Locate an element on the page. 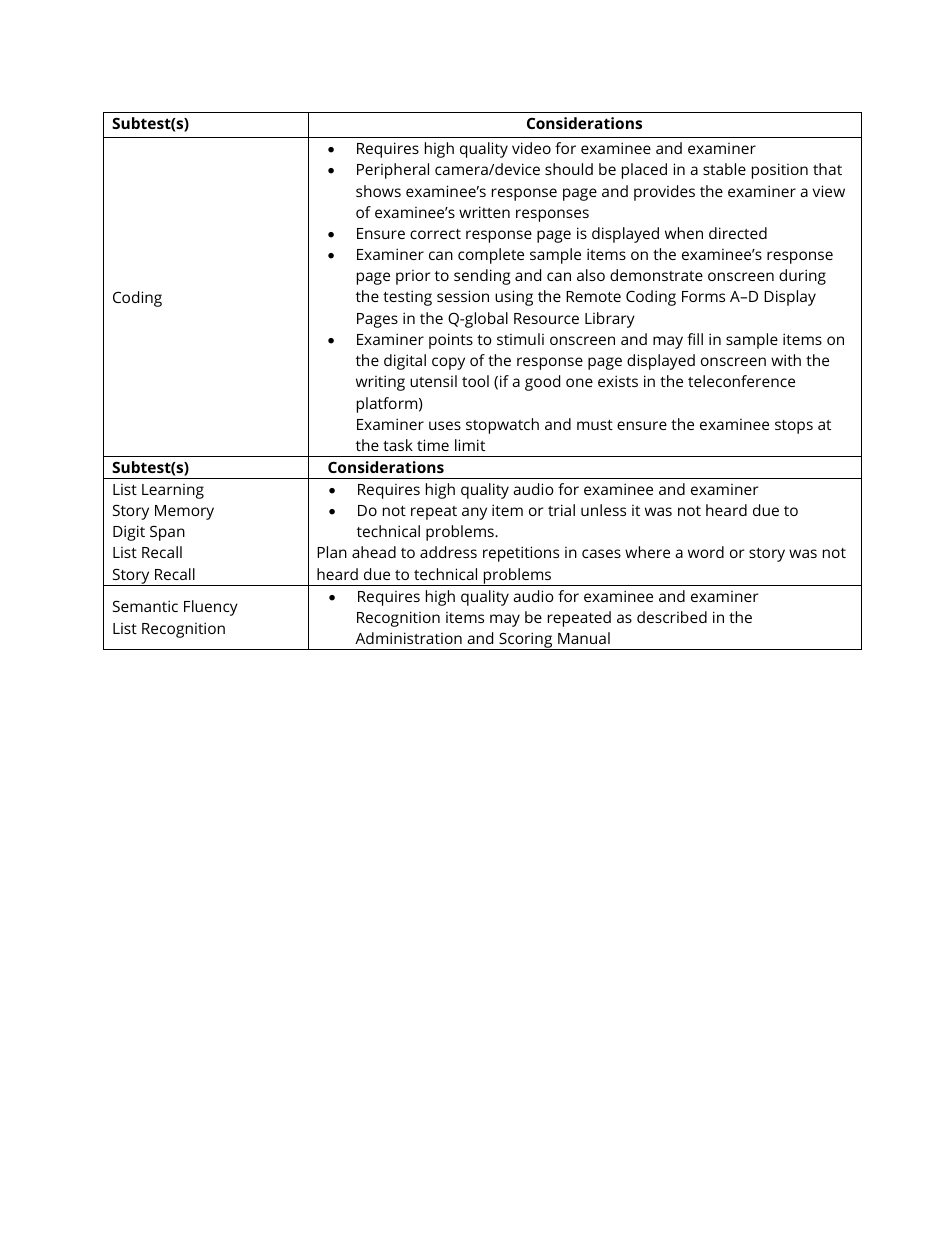 The height and width of the page is (1233, 952). stable is located at coordinates (724, 169).
